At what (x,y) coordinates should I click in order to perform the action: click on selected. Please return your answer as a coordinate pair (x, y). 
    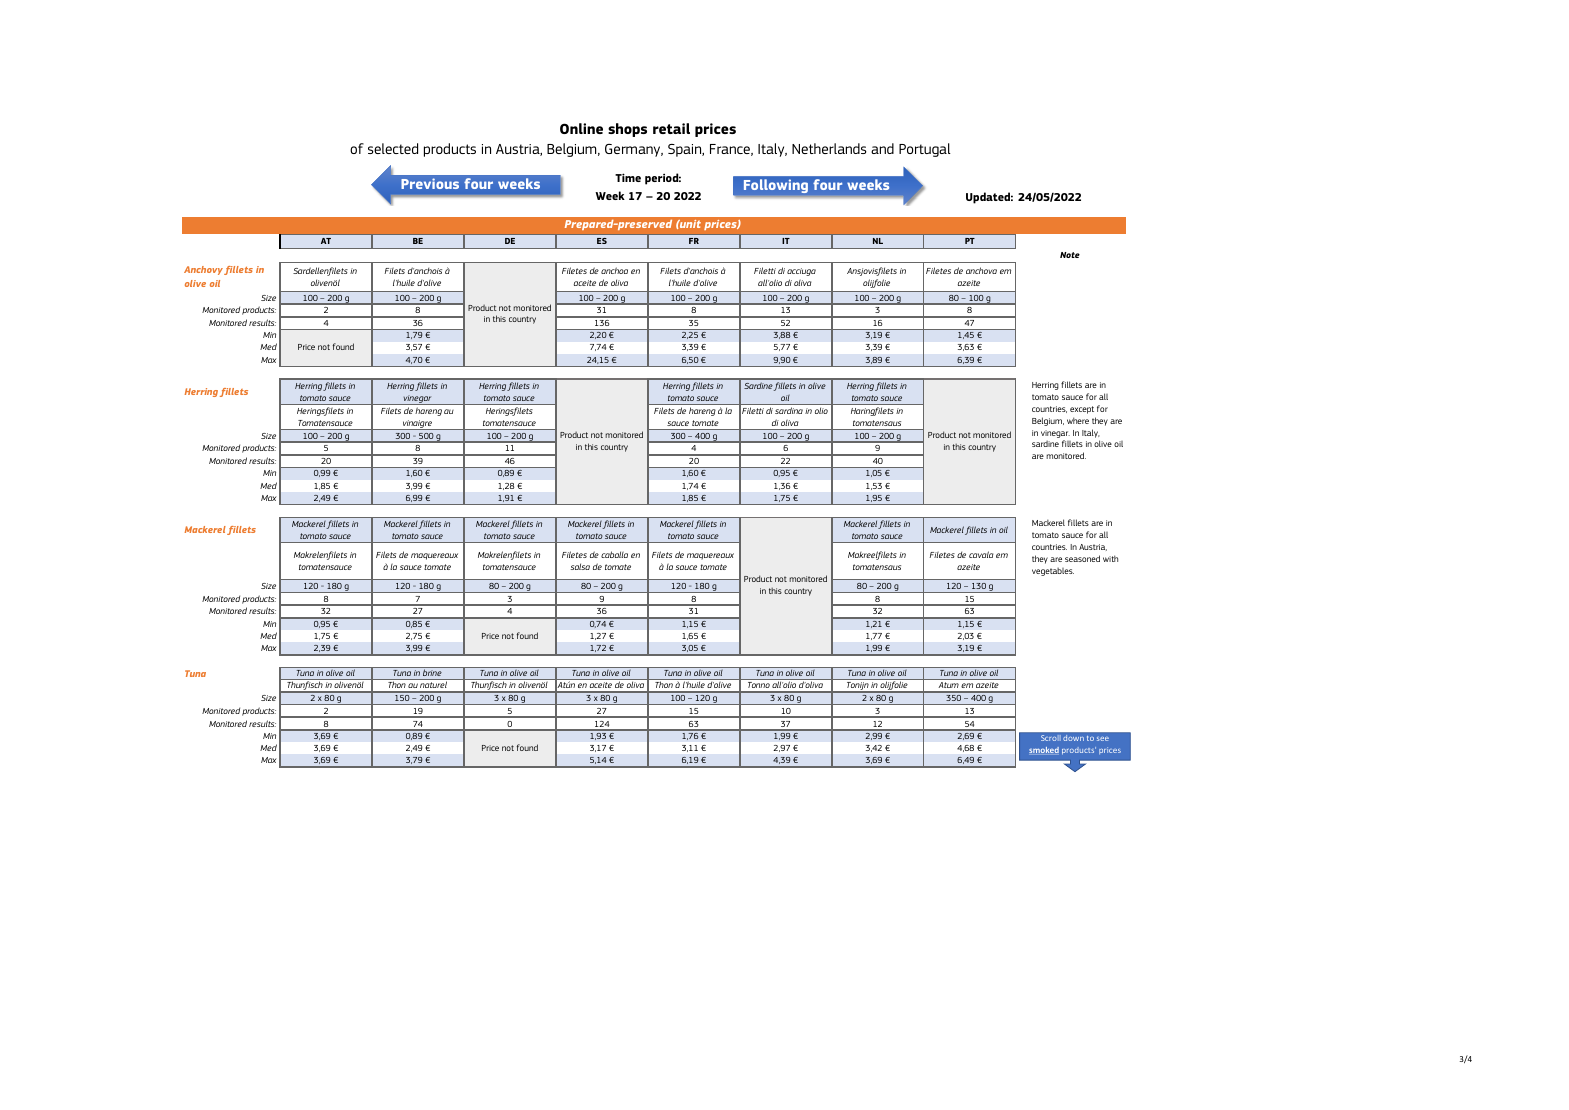
    Looking at the image, I should click on (393, 148).
